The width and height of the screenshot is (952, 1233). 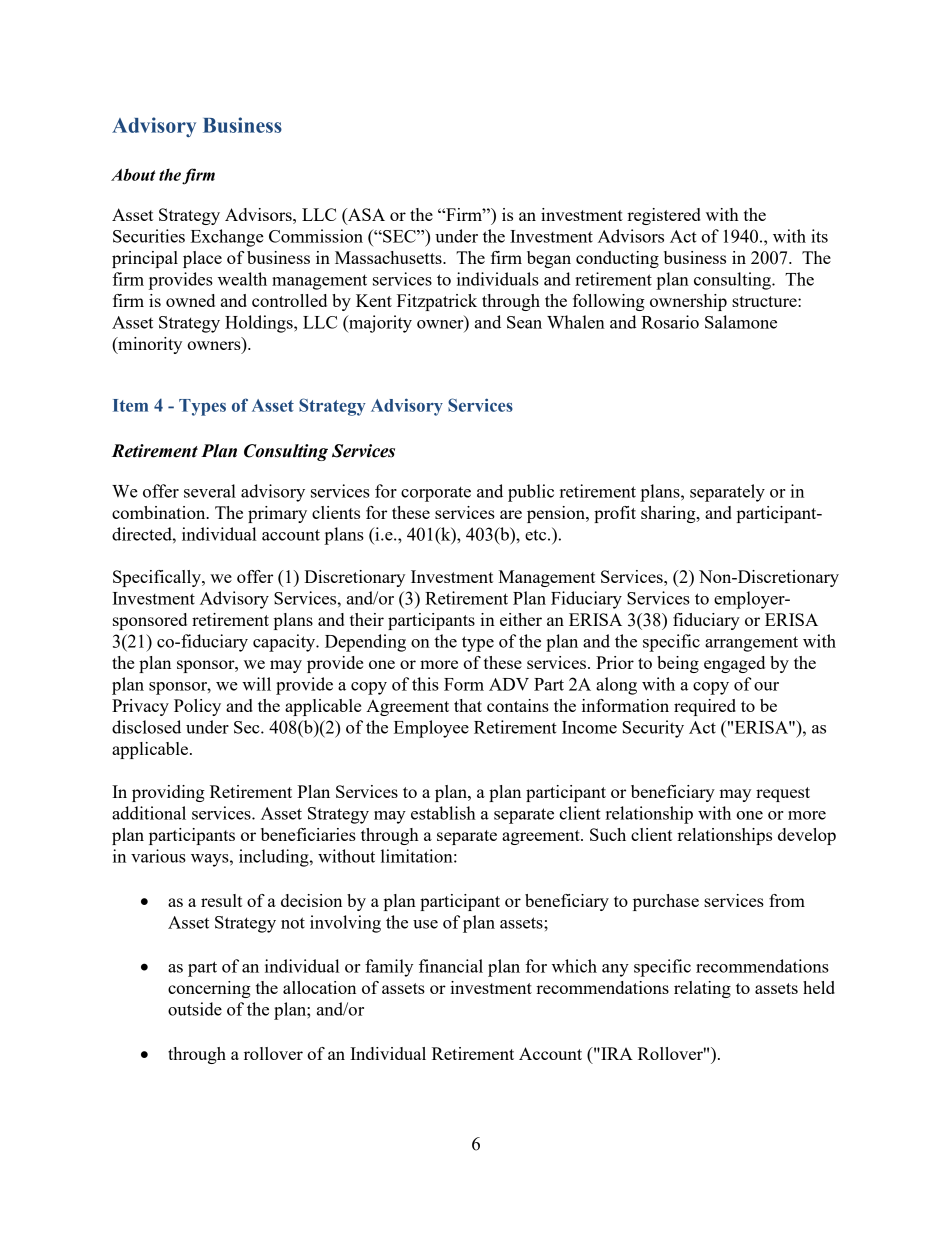 I want to click on either, so click(x=521, y=619).
